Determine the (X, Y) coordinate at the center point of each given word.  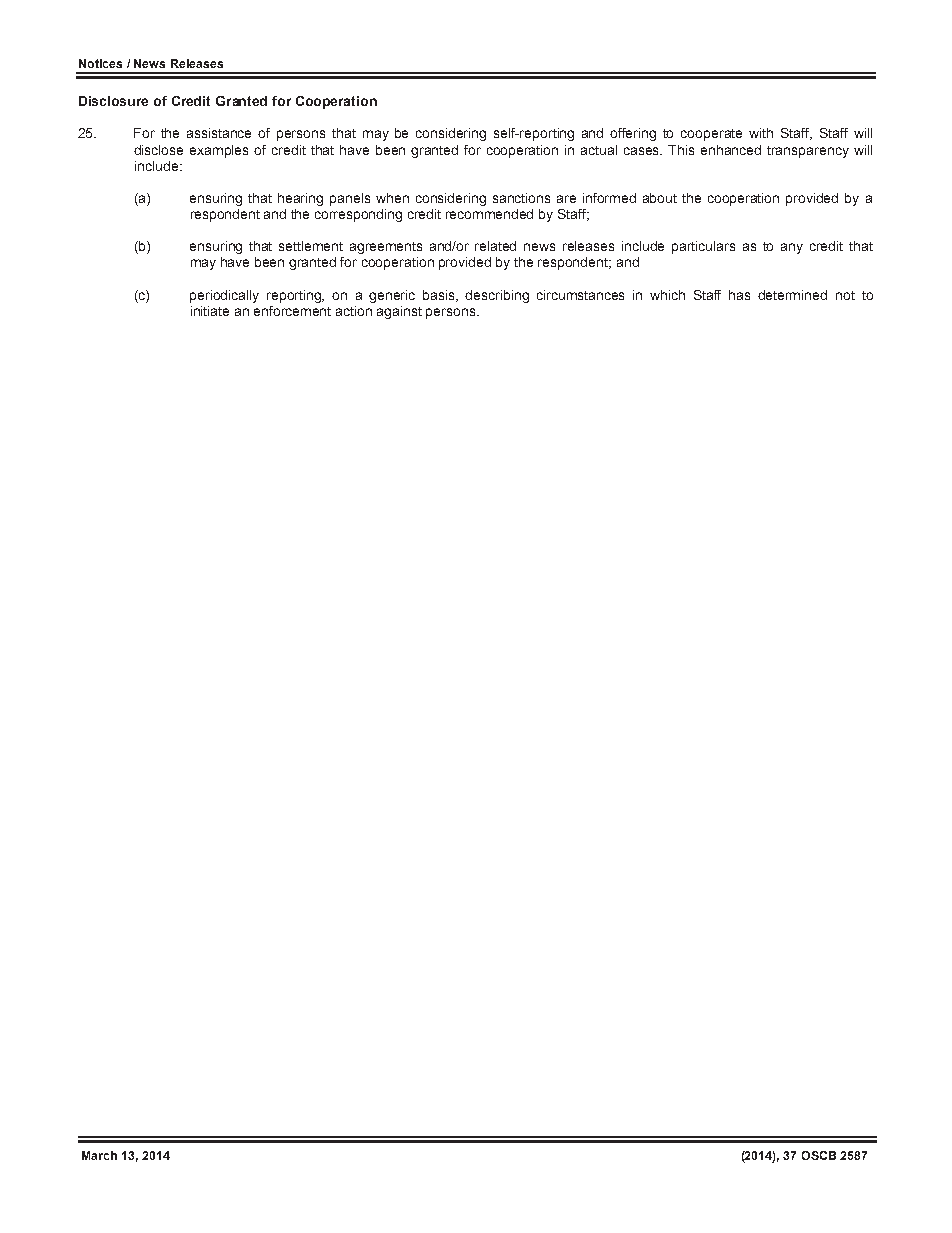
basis (440, 296)
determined (792, 295)
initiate (210, 311)
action (354, 311)
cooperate (711, 135)
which (667, 295)
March (99, 1155)
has (739, 295)
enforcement (292, 311)
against (399, 312)
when (392, 198)
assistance (219, 133)
